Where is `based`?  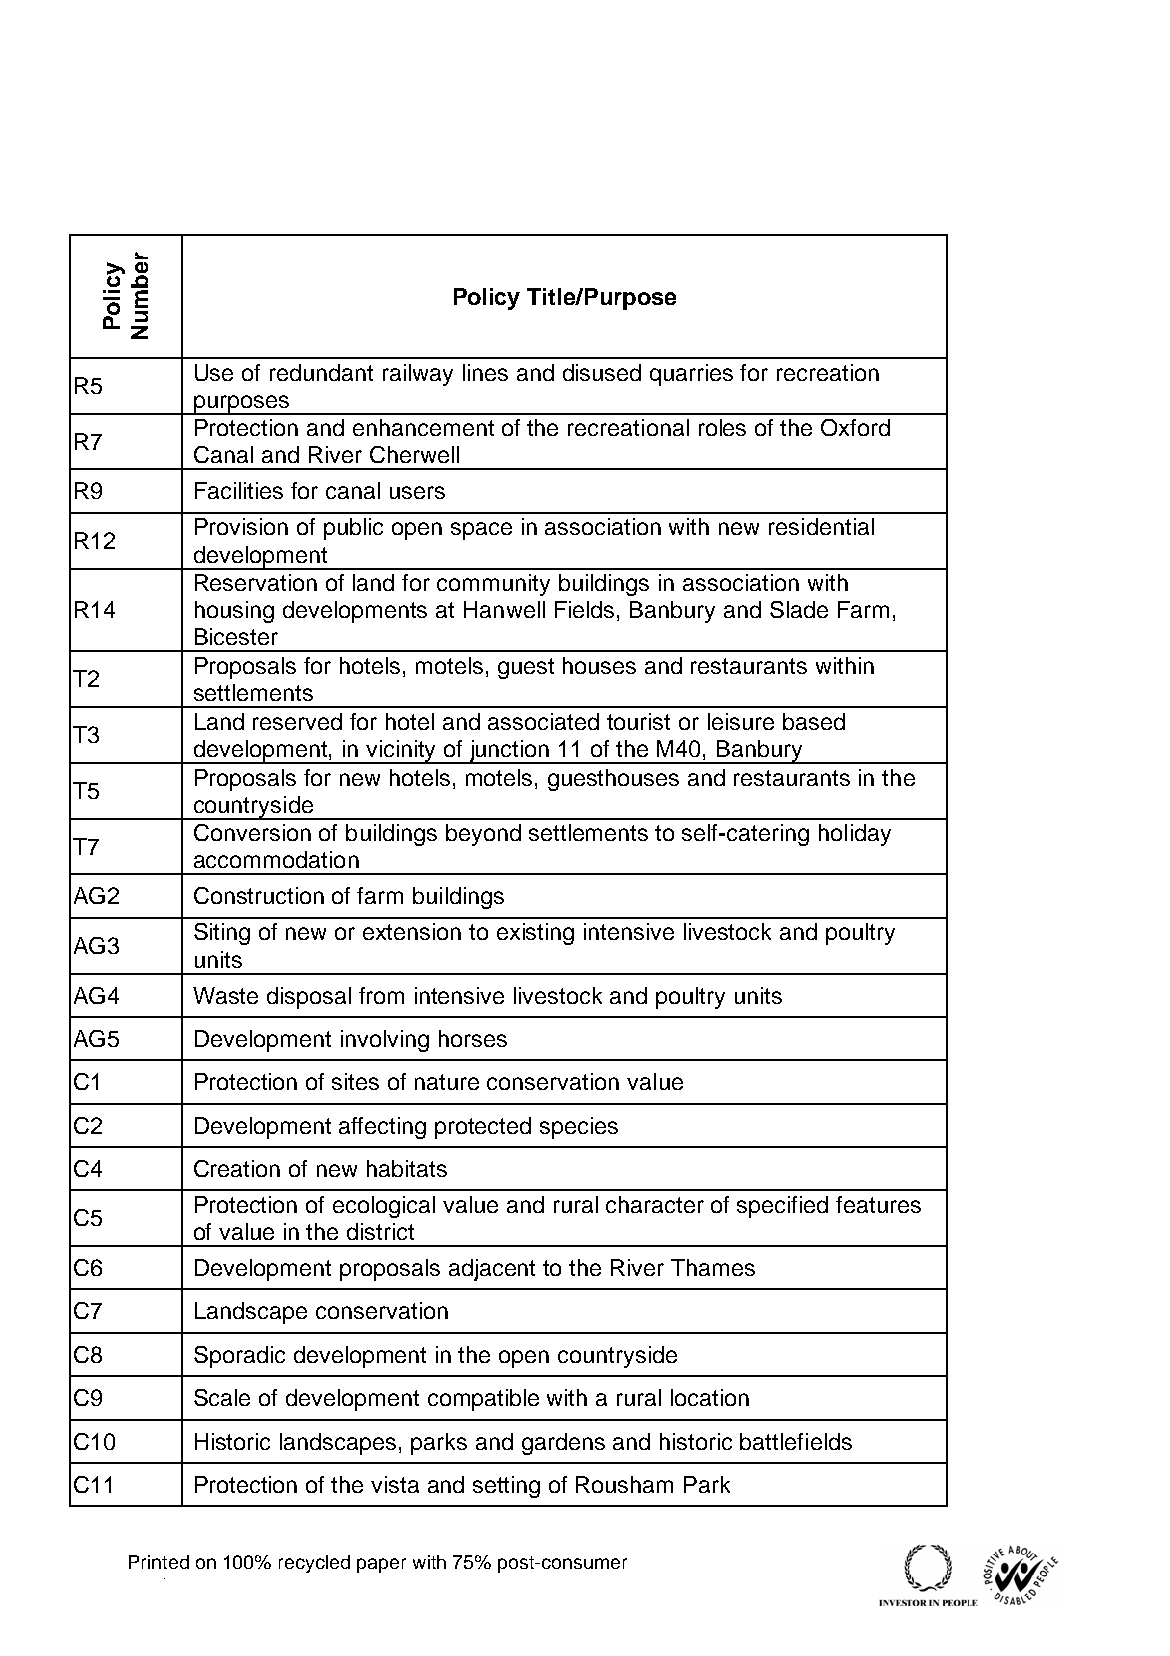 based is located at coordinates (814, 721).
